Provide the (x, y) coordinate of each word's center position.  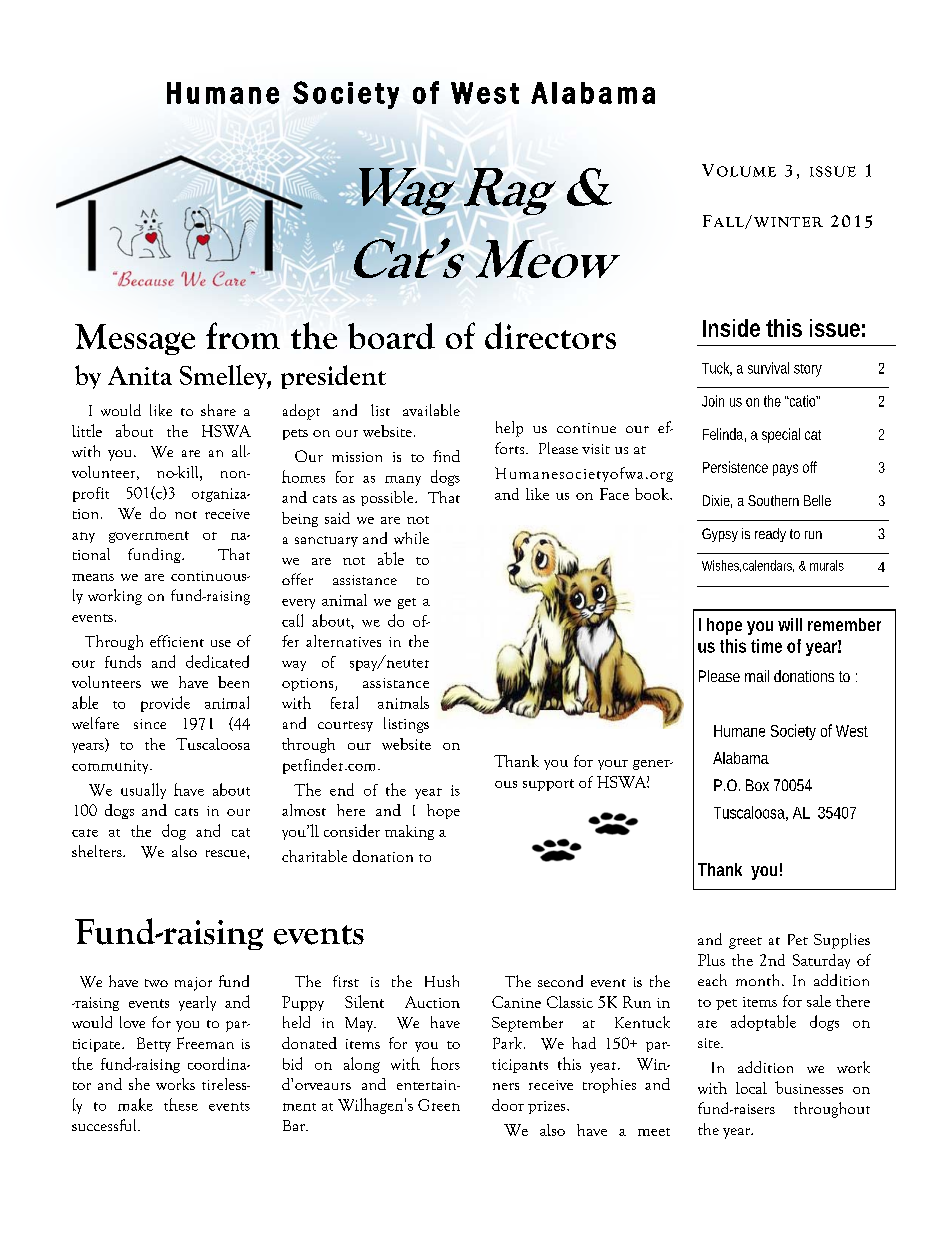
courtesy (345, 726)
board (391, 336)
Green (439, 1105)
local (751, 1088)
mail (757, 676)
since (150, 724)
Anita (140, 375)
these (181, 1104)
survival (768, 368)
